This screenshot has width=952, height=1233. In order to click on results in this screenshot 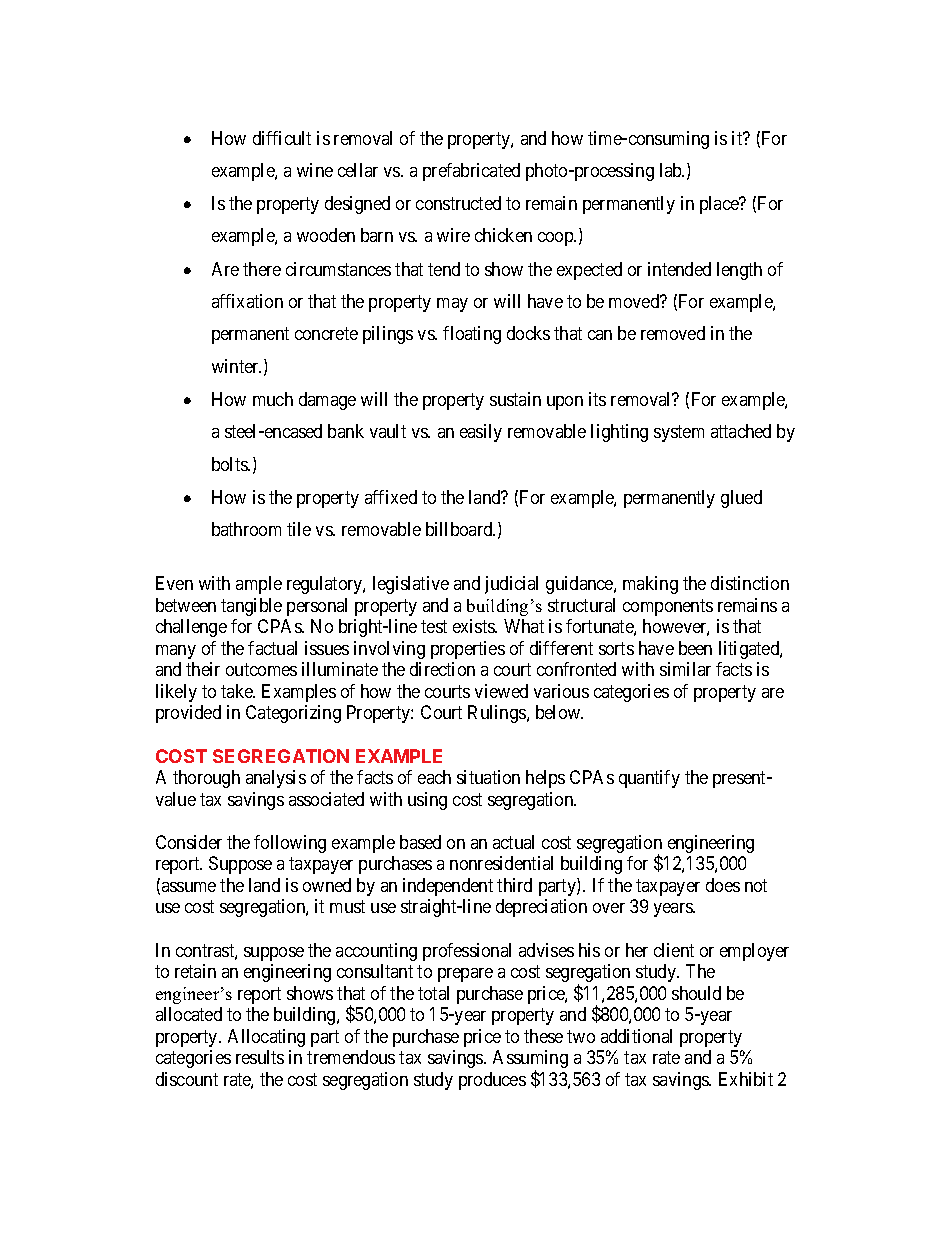, I will do `click(260, 1057)`.
